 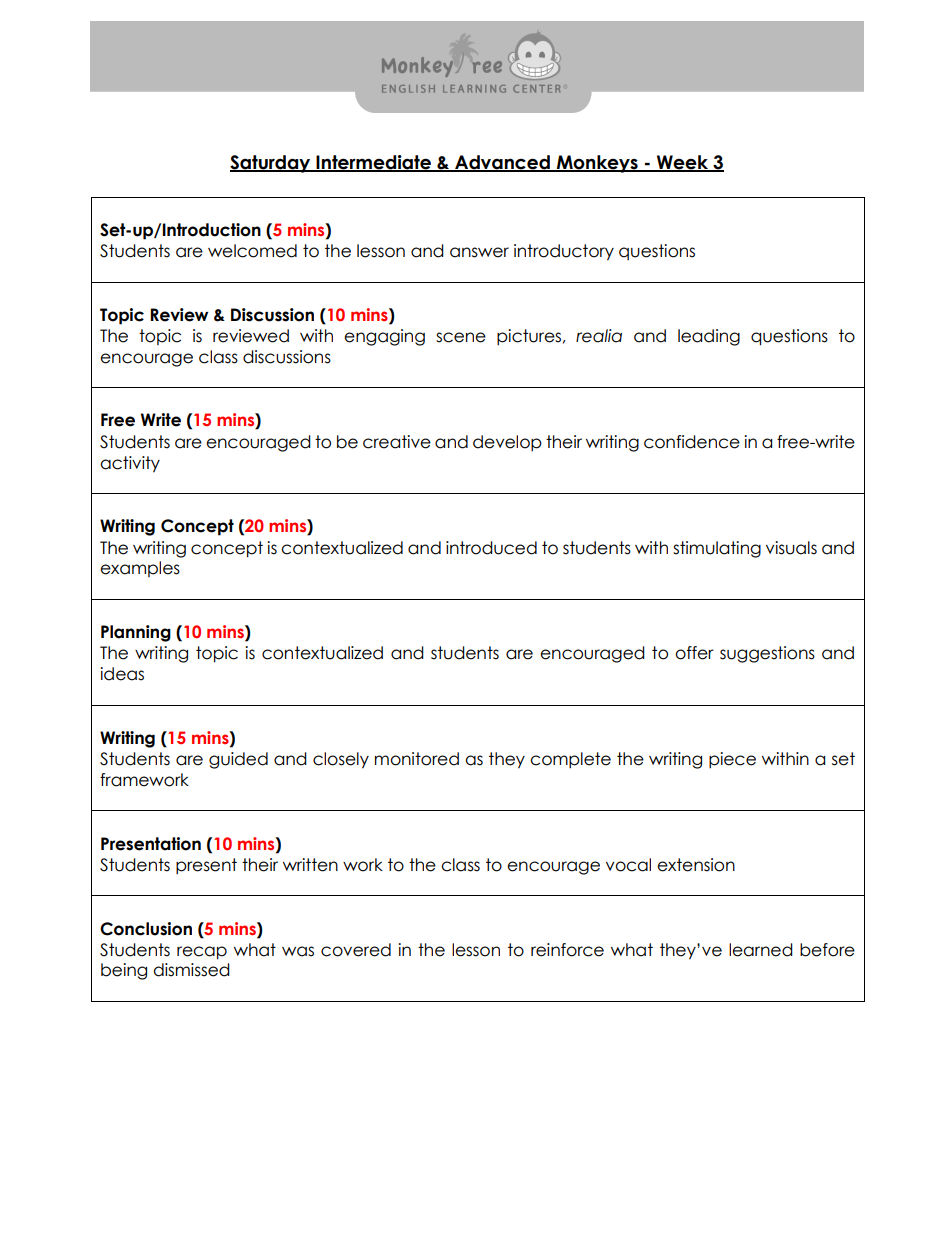 What do you see at coordinates (732, 760) in the image?
I see `piece` at bounding box center [732, 760].
